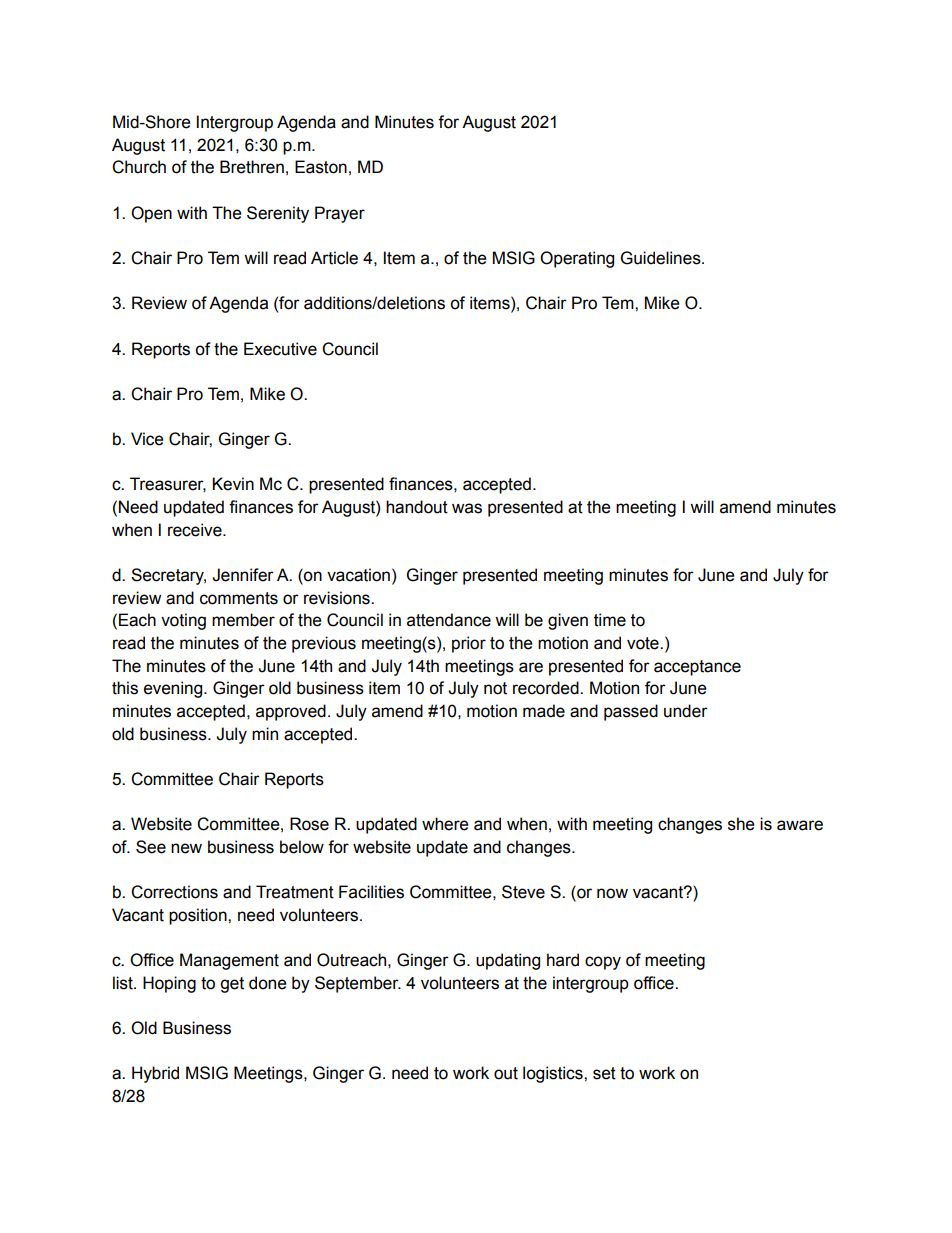  What do you see at coordinates (147, 439) in the screenshot?
I see `Vice` at bounding box center [147, 439].
